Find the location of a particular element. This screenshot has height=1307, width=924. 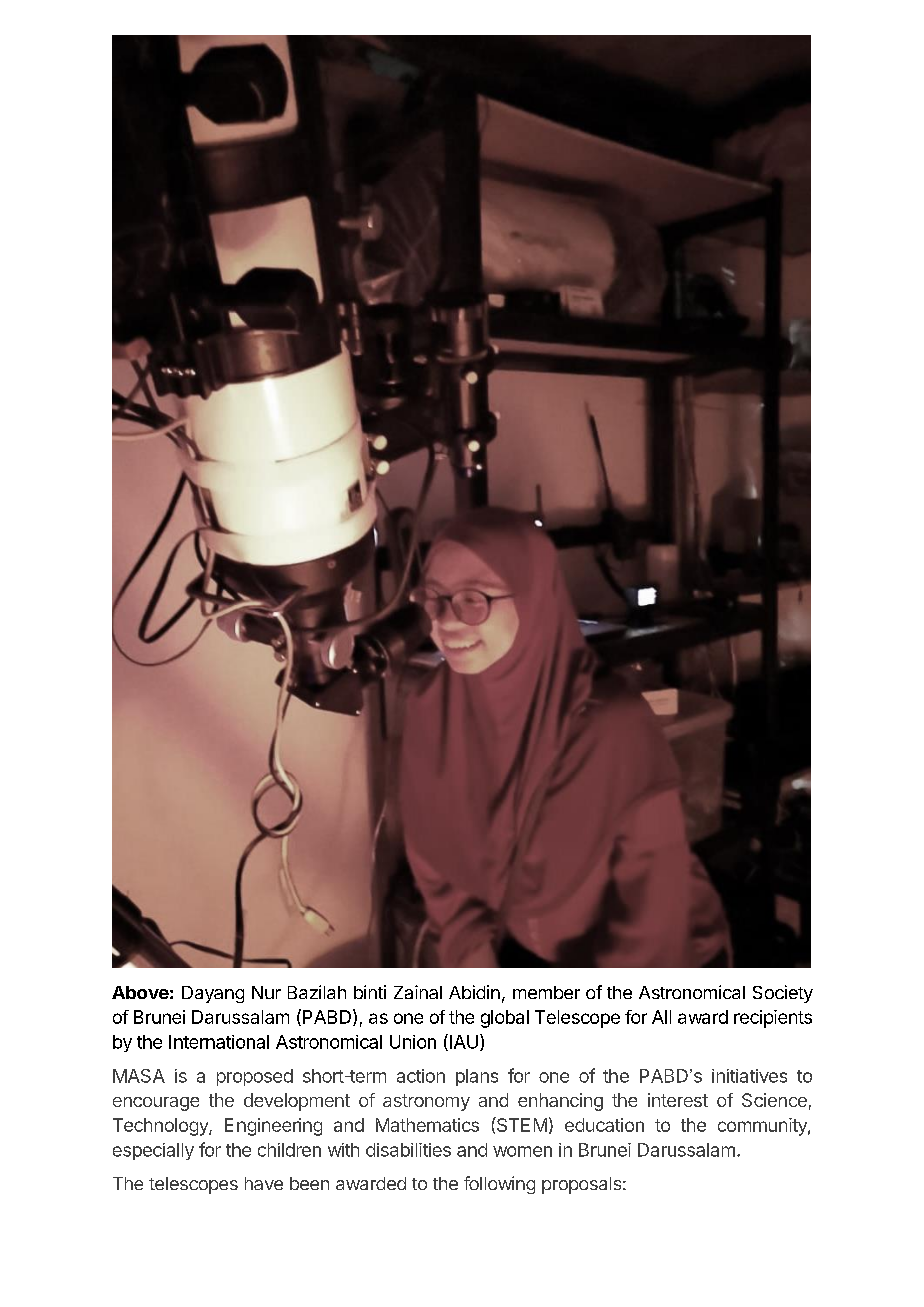

Nur is located at coordinates (266, 992).
